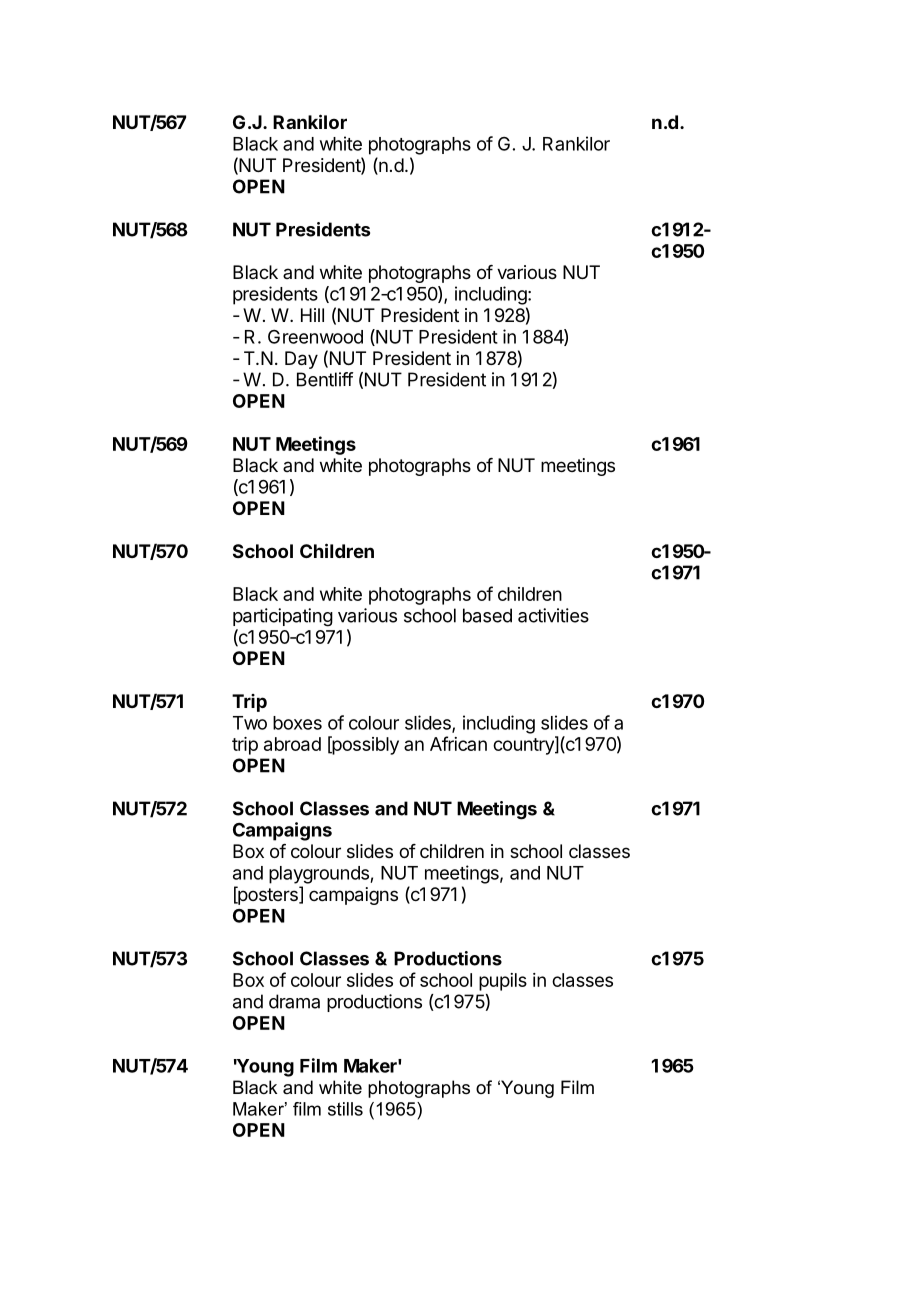  I want to click on based, so click(487, 615).
